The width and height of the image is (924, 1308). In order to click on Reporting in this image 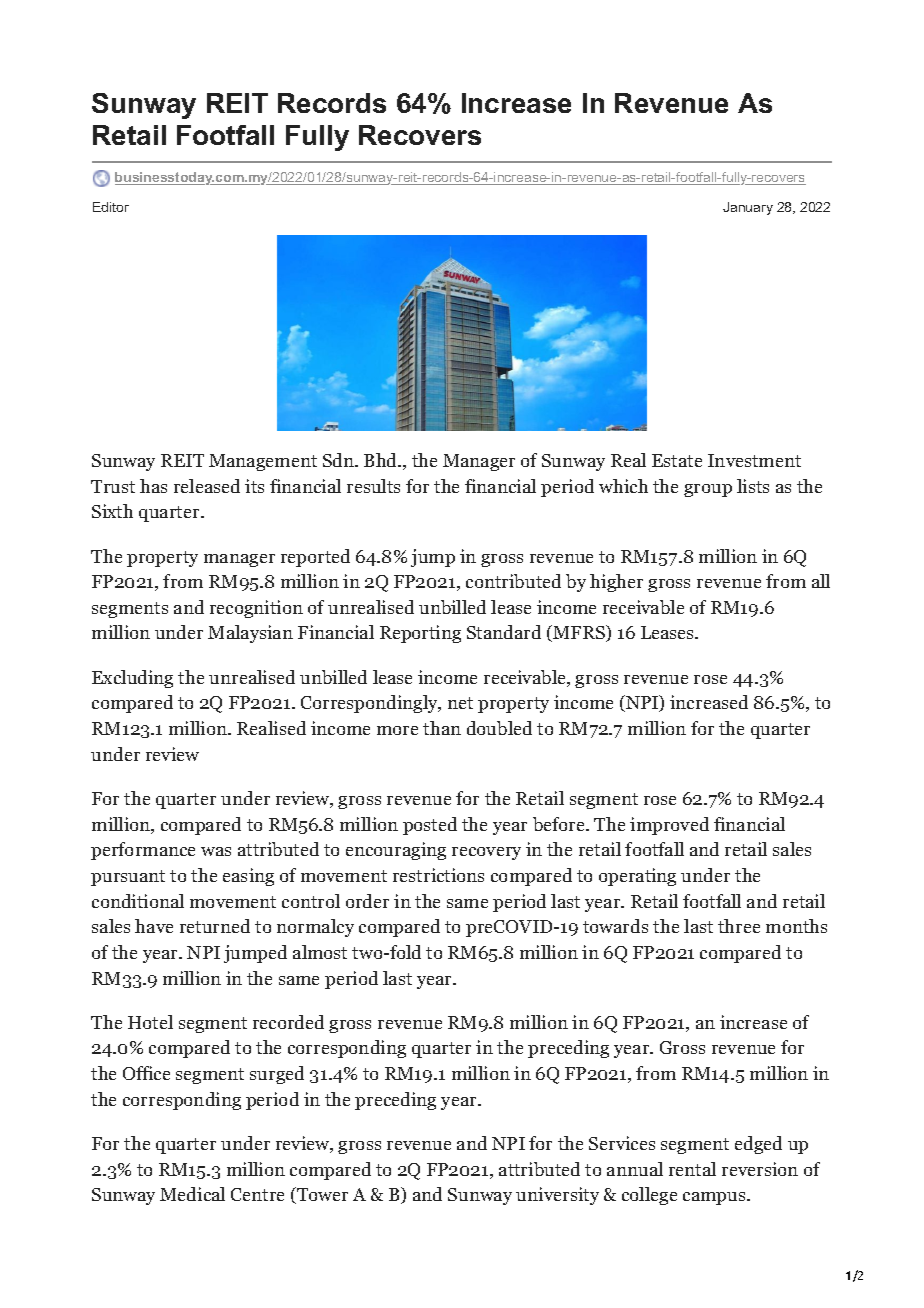, I will do `click(420, 634)`.
